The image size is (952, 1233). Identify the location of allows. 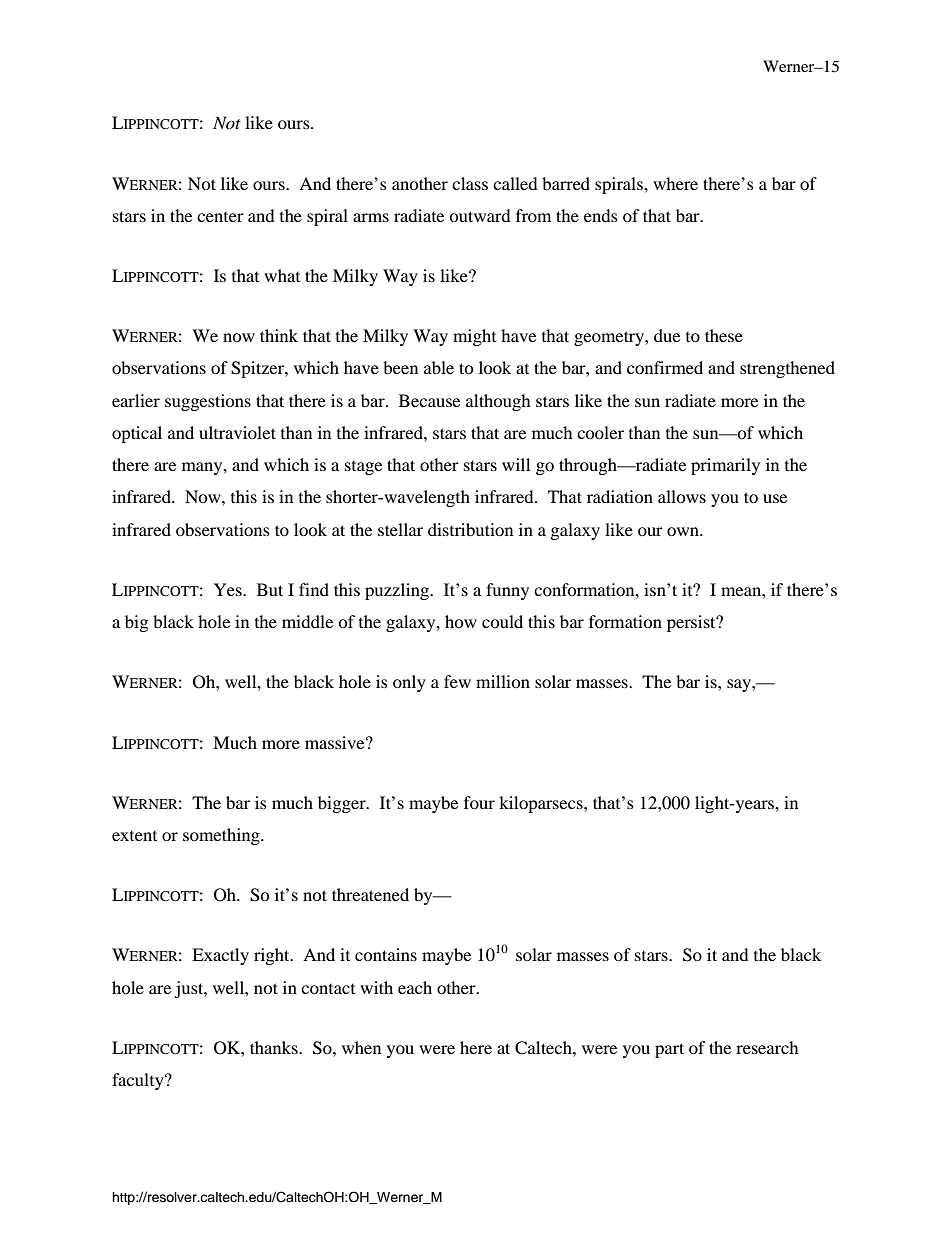
(682, 496).
